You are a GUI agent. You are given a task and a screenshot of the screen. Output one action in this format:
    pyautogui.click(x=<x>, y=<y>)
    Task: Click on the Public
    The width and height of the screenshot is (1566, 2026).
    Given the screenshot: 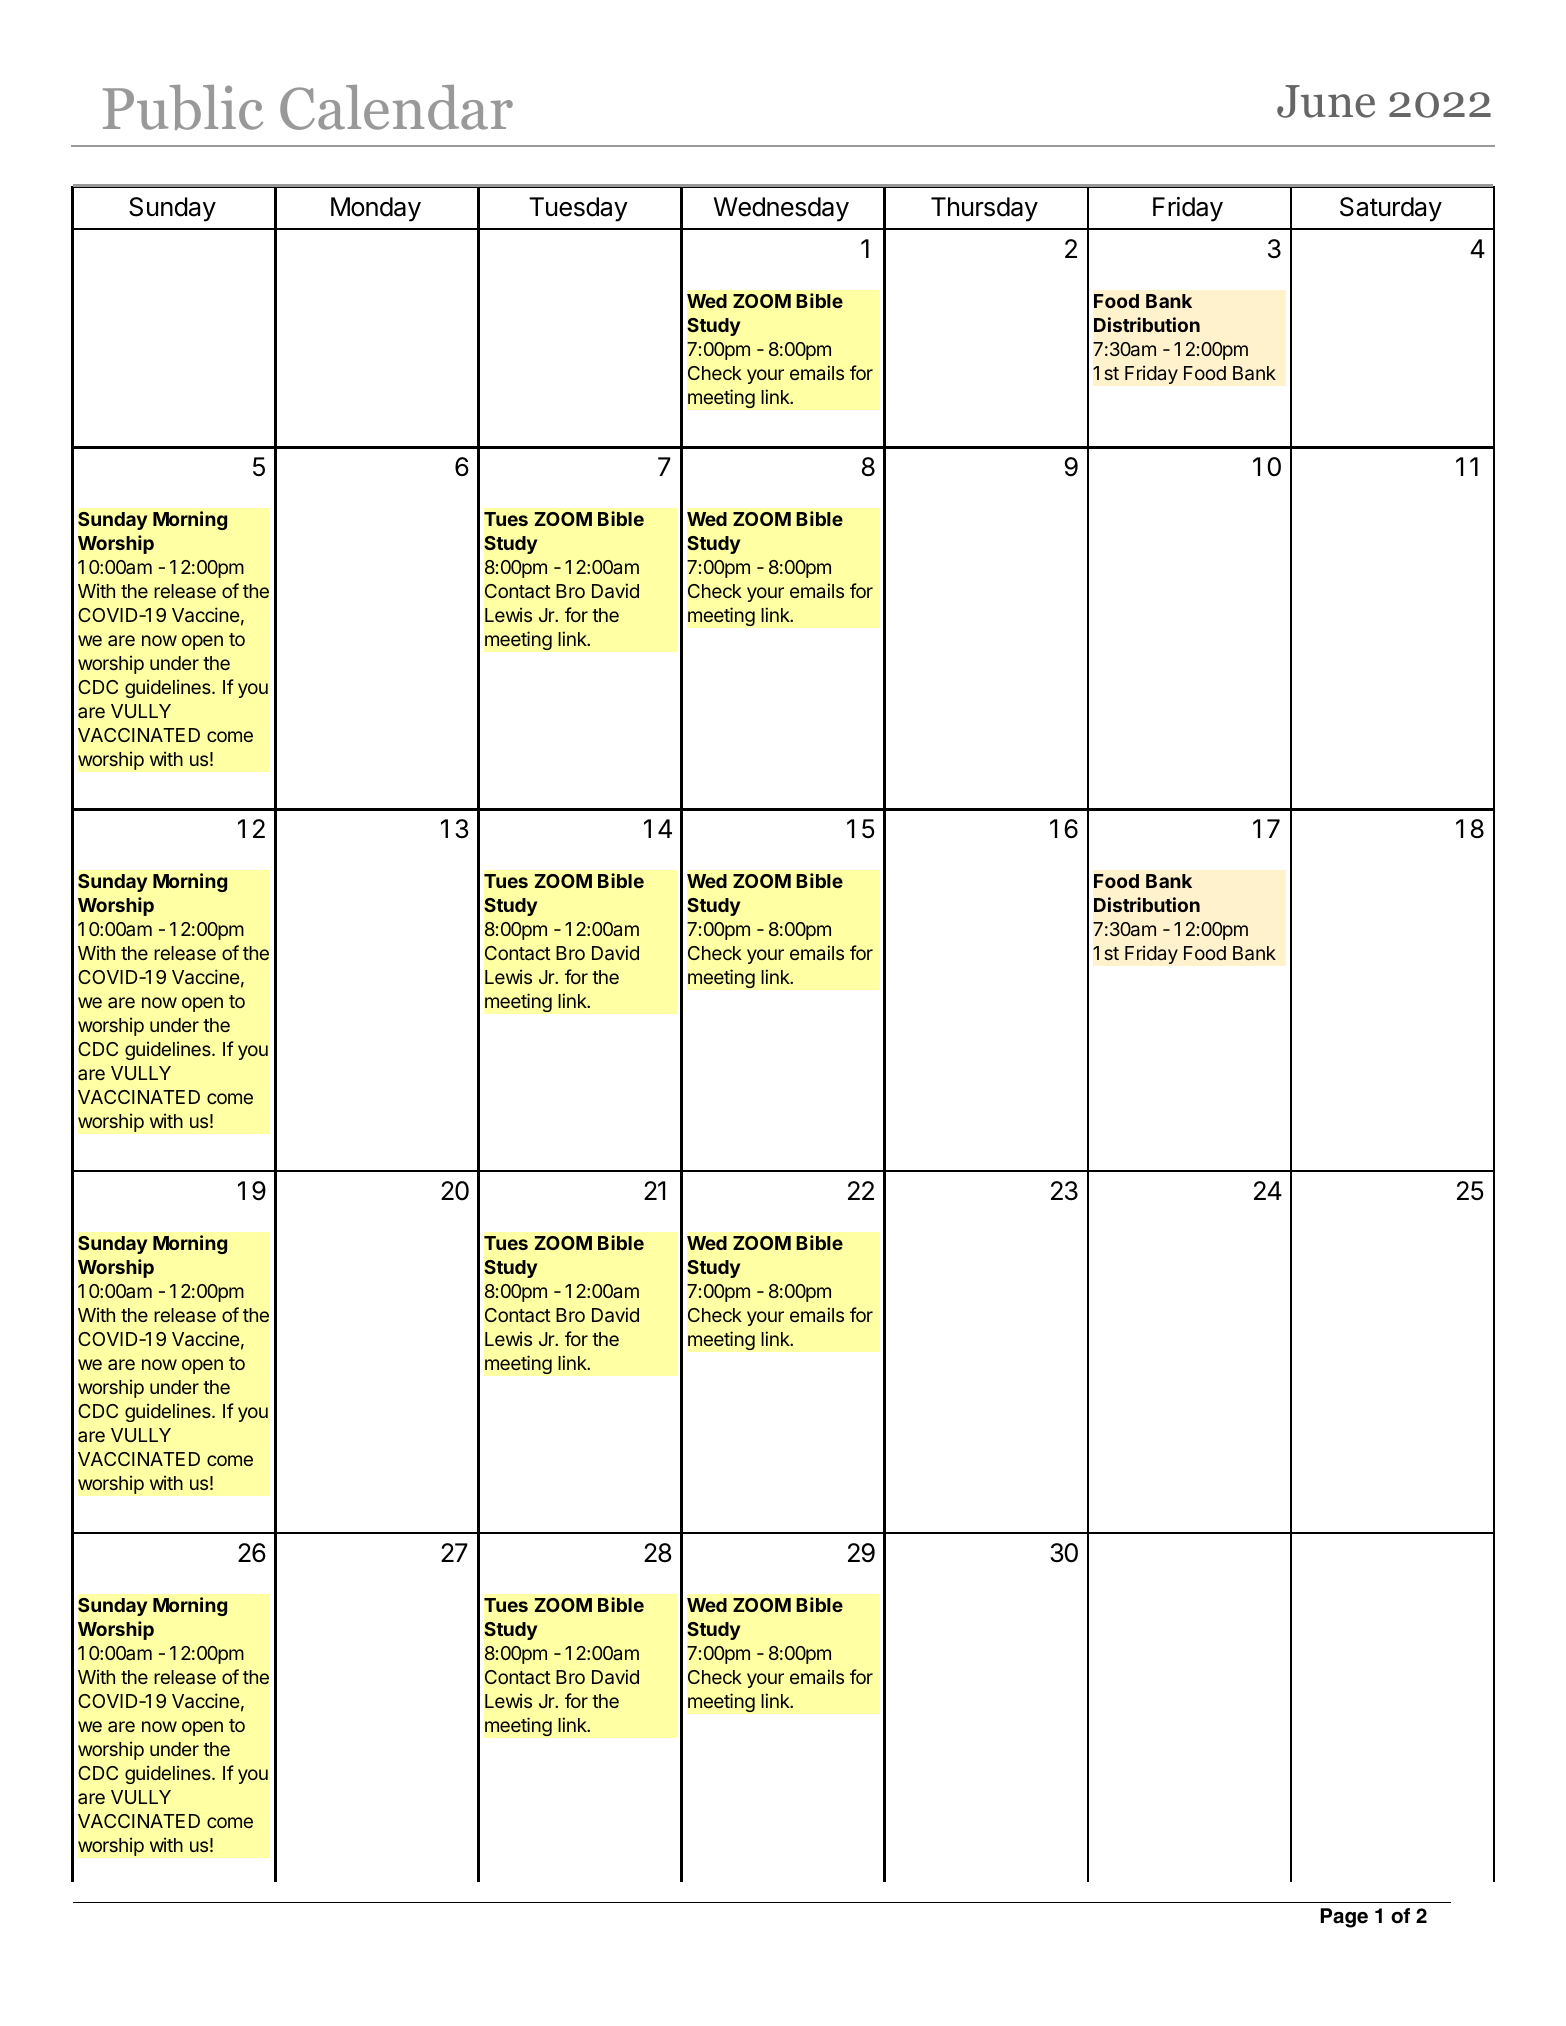 What is the action you would take?
    pyautogui.click(x=183, y=107)
